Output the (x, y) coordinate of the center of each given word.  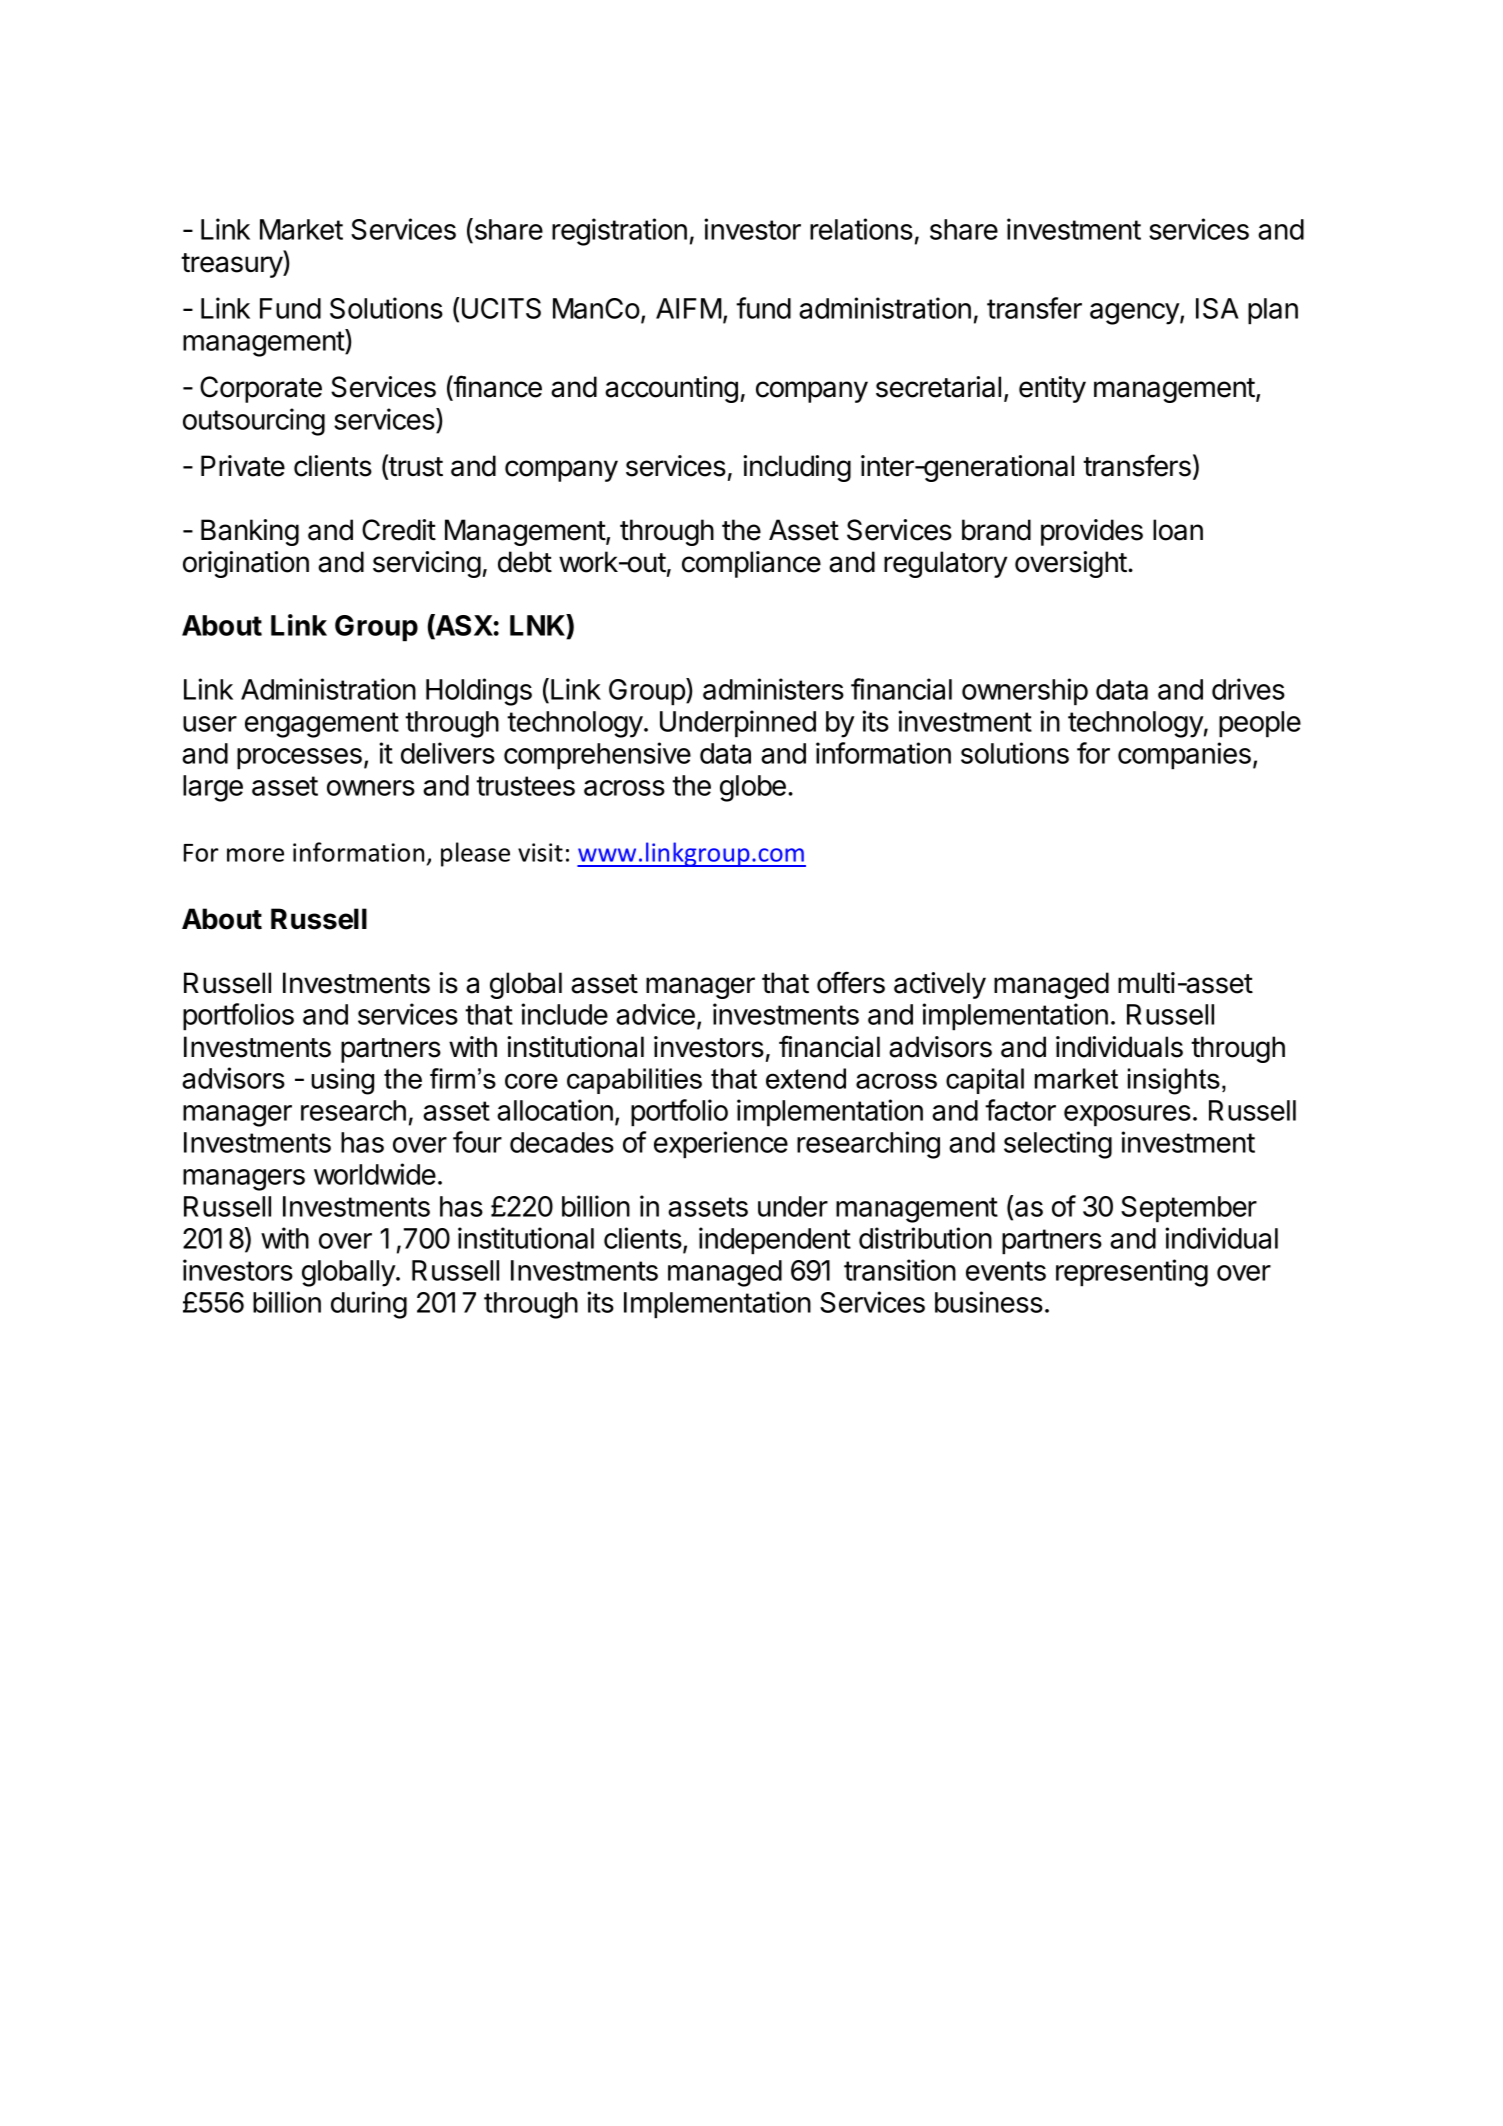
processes (299, 759)
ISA (1217, 308)
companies (1184, 756)
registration (619, 232)
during (369, 1305)
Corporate (261, 389)
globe (753, 788)
